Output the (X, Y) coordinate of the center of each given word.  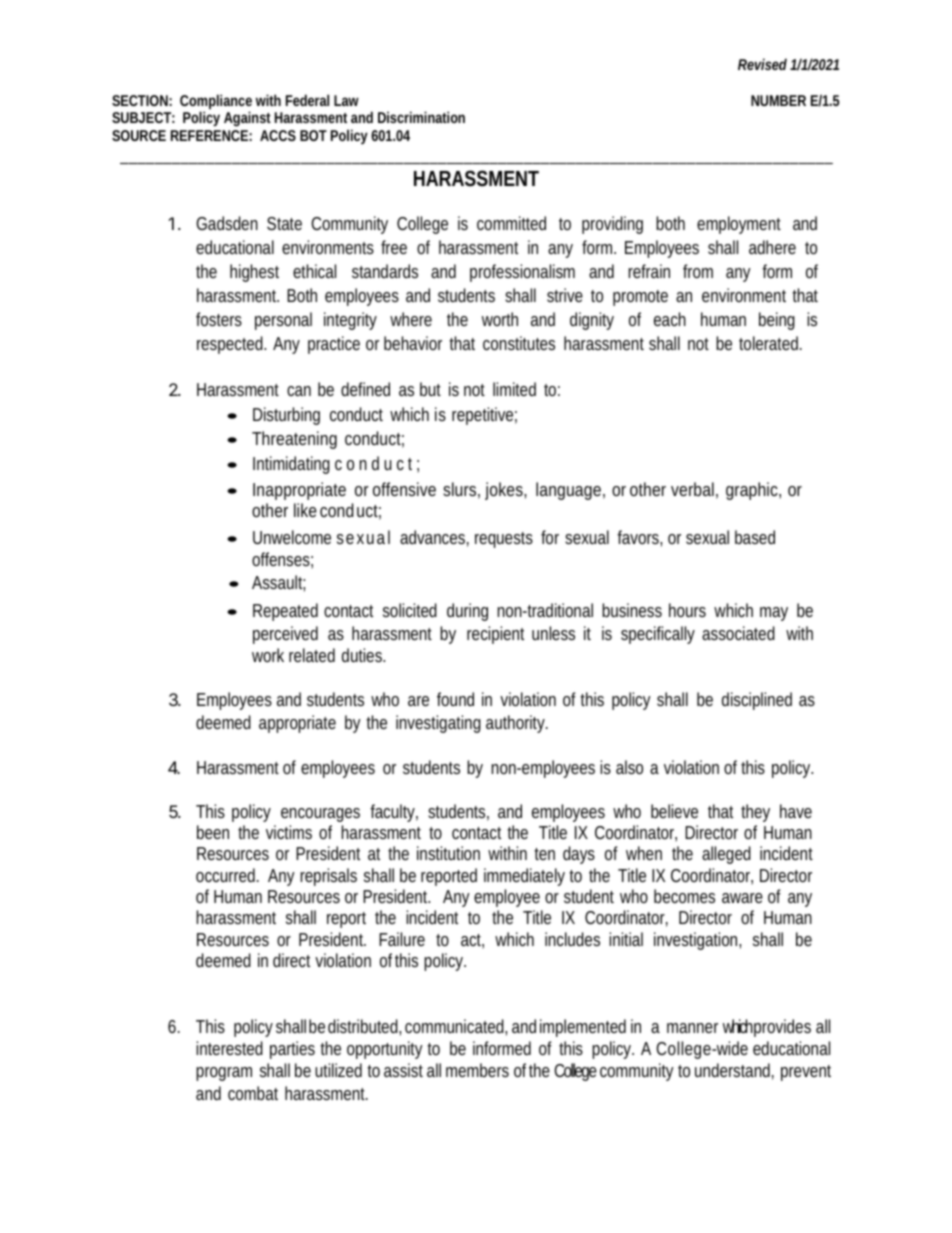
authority (517, 724)
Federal (307, 100)
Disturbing (286, 416)
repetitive (484, 416)
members (477, 1070)
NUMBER (778, 100)
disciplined (757, 701)
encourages (320, 815)
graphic (753, 491)
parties (292, 1050)
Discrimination (421, 117)
